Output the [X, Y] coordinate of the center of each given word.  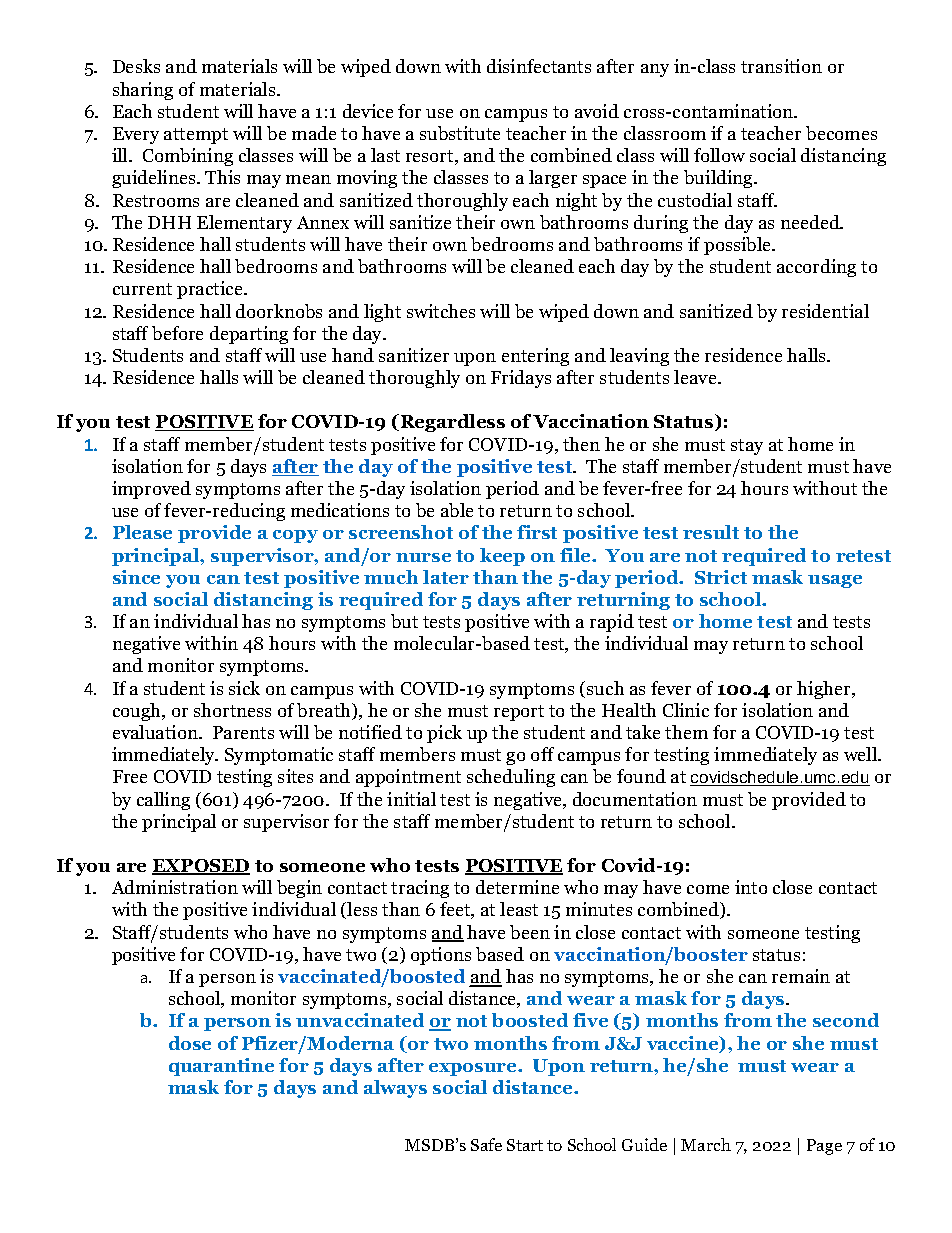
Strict [721, 577]
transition [781, 66]
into [751, 887]
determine [517, 887]
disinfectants [539, 66]
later [446, 577]
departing [249, 335]
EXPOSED [201, 867]
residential [825, 311]
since [136, 577]
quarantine [221, 1067]
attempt [196, 136]
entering [535, 357]
